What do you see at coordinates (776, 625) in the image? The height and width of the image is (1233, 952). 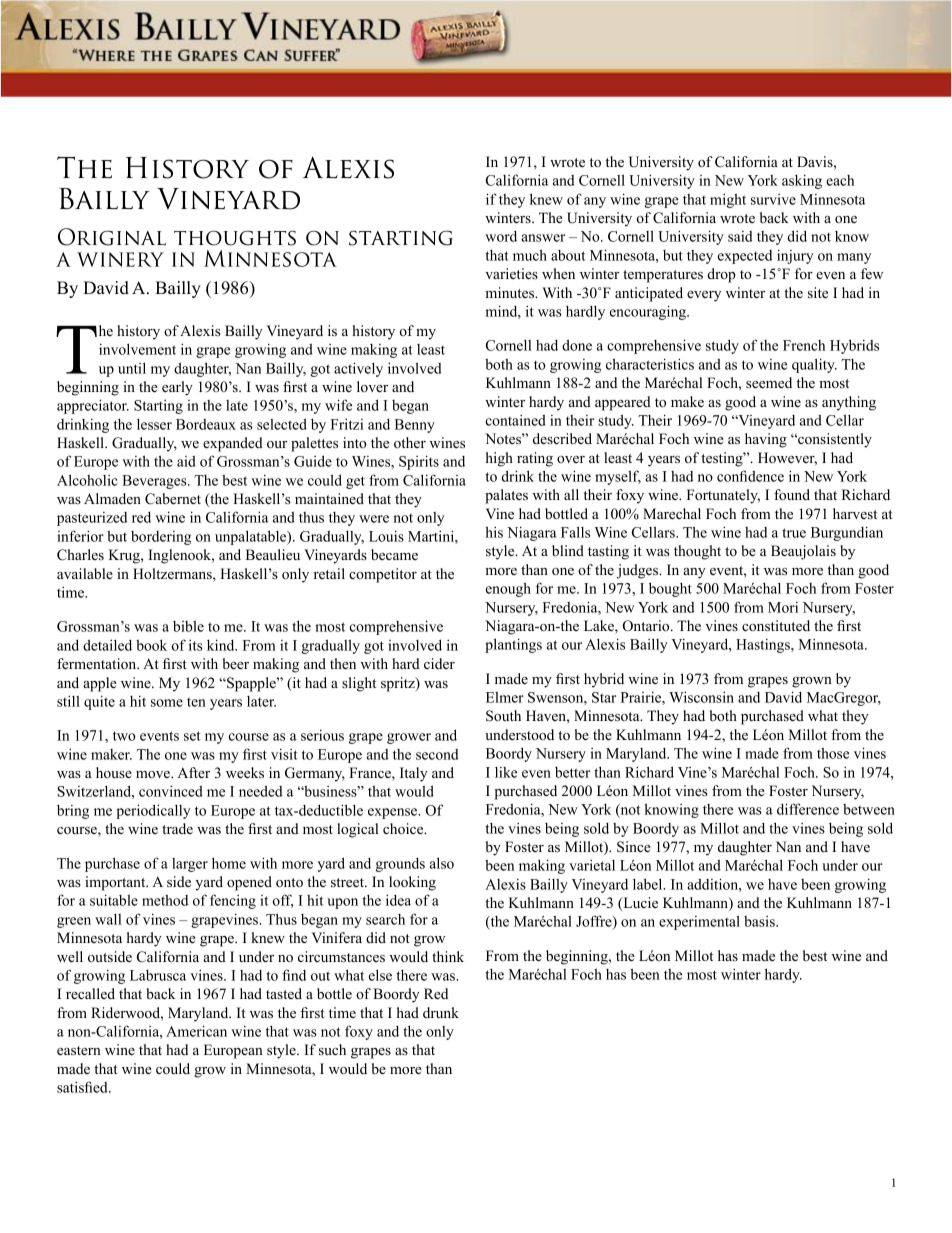 I see `constituted` at bounding box center [776, 625].
